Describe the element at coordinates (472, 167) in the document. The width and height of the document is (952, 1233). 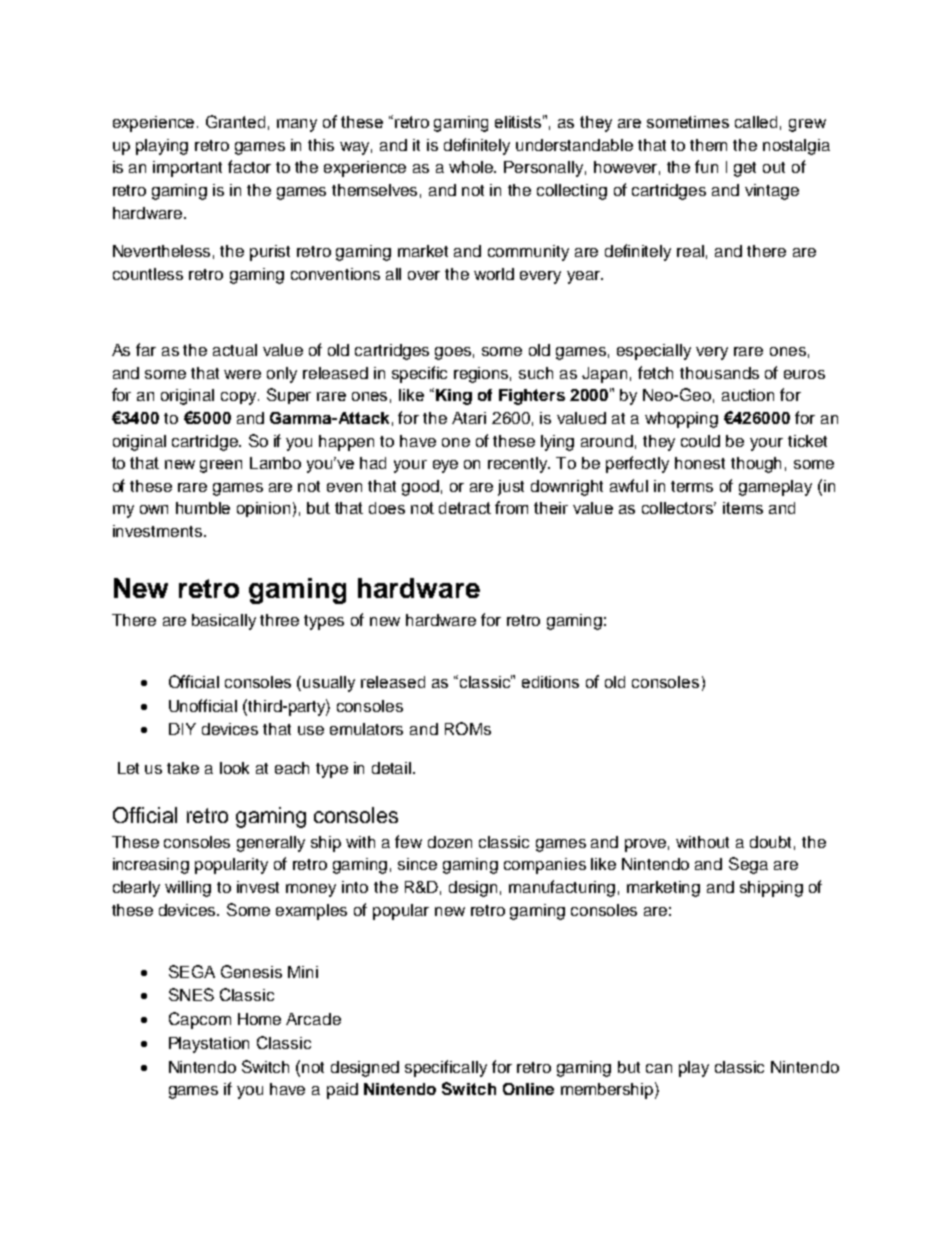
I see `whole` at that location.
